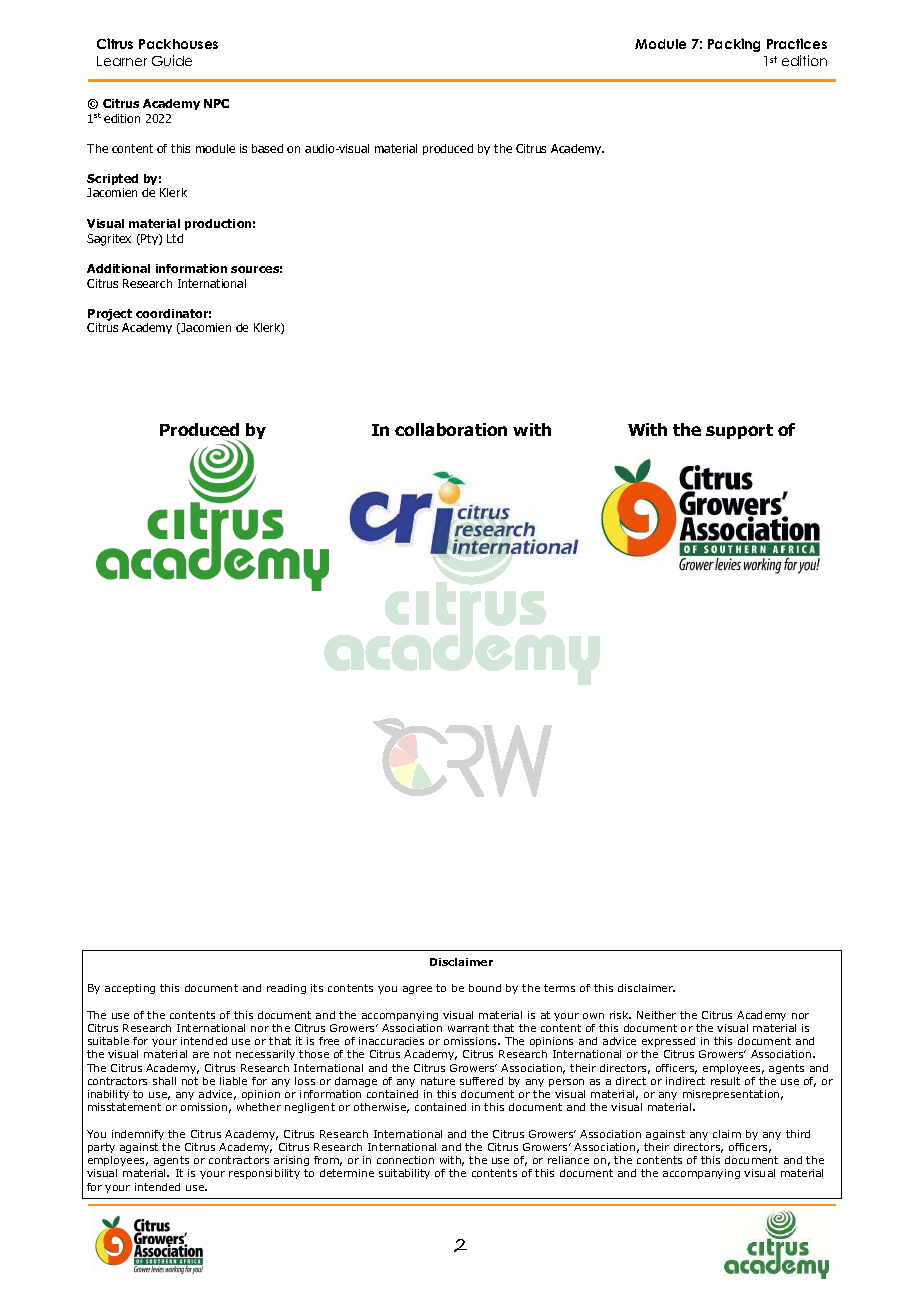 The image size is (924, 1308). Describe the element at coordinates (739, 431) in the screenshot. I see `support` at that location.
